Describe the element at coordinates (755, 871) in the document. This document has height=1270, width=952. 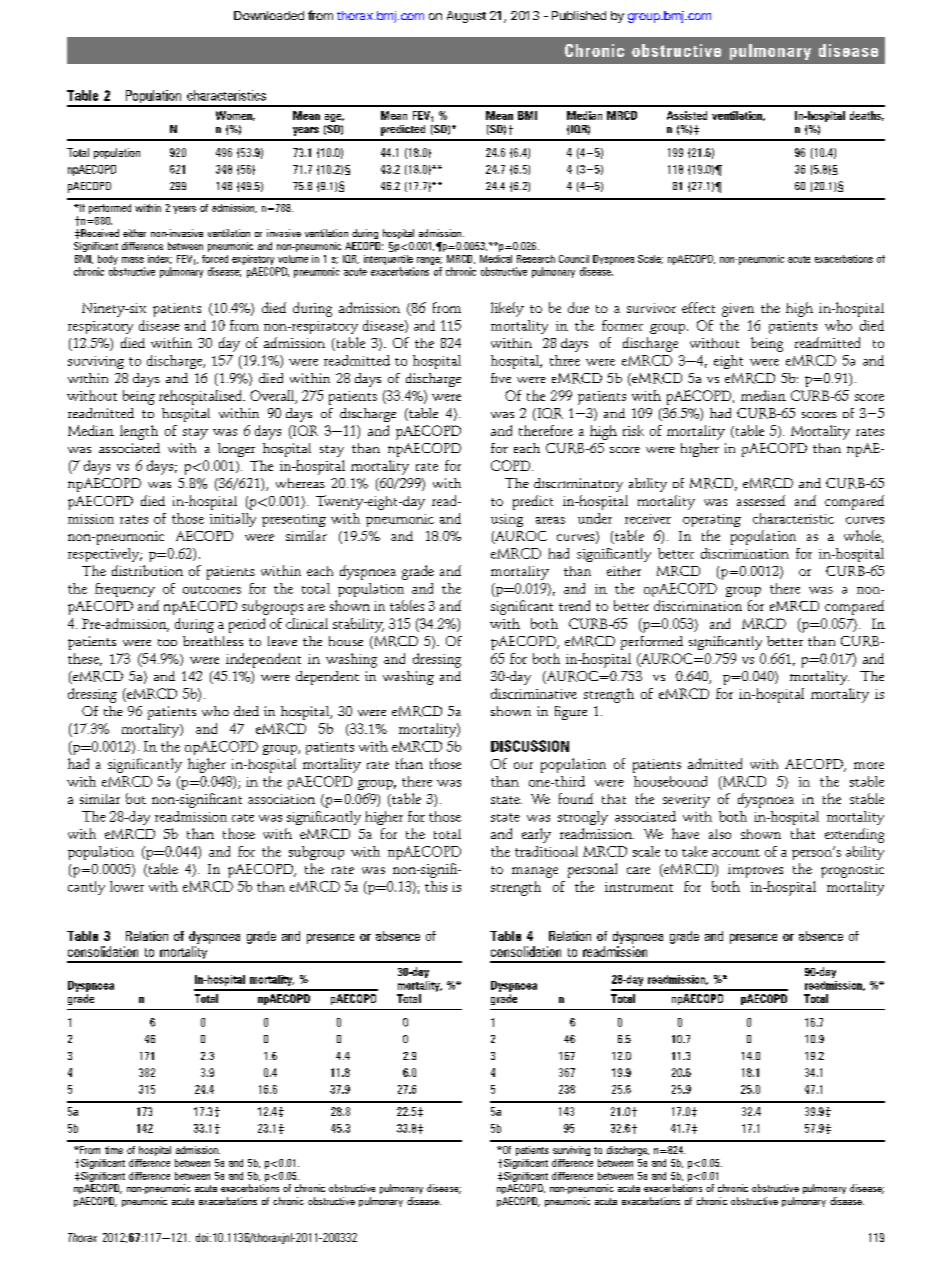
I see `improves` at that location.
